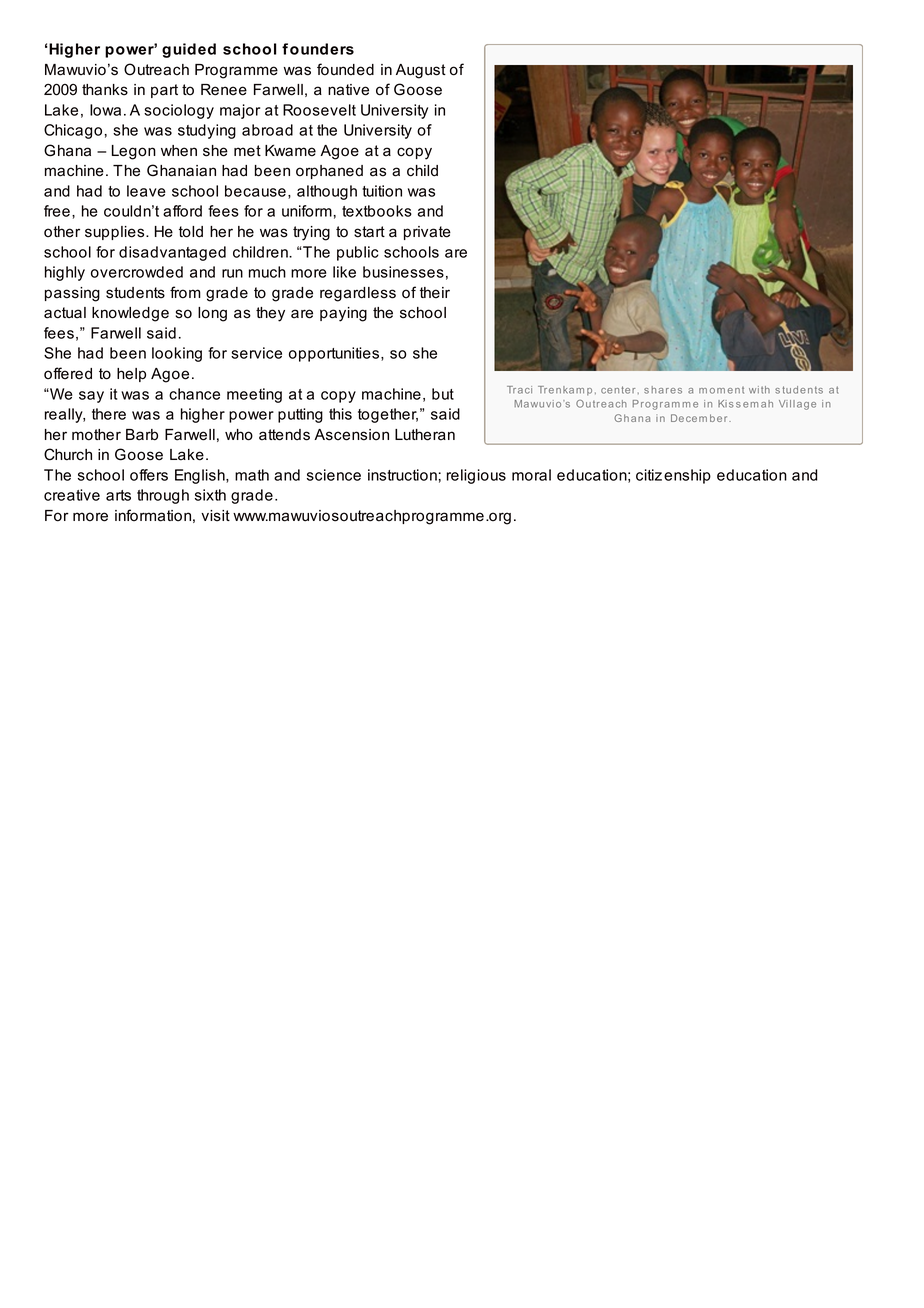  What do you see at coordinates (334, 475) in the screenshot?
I see `science` at bounding box center [334, 475].
